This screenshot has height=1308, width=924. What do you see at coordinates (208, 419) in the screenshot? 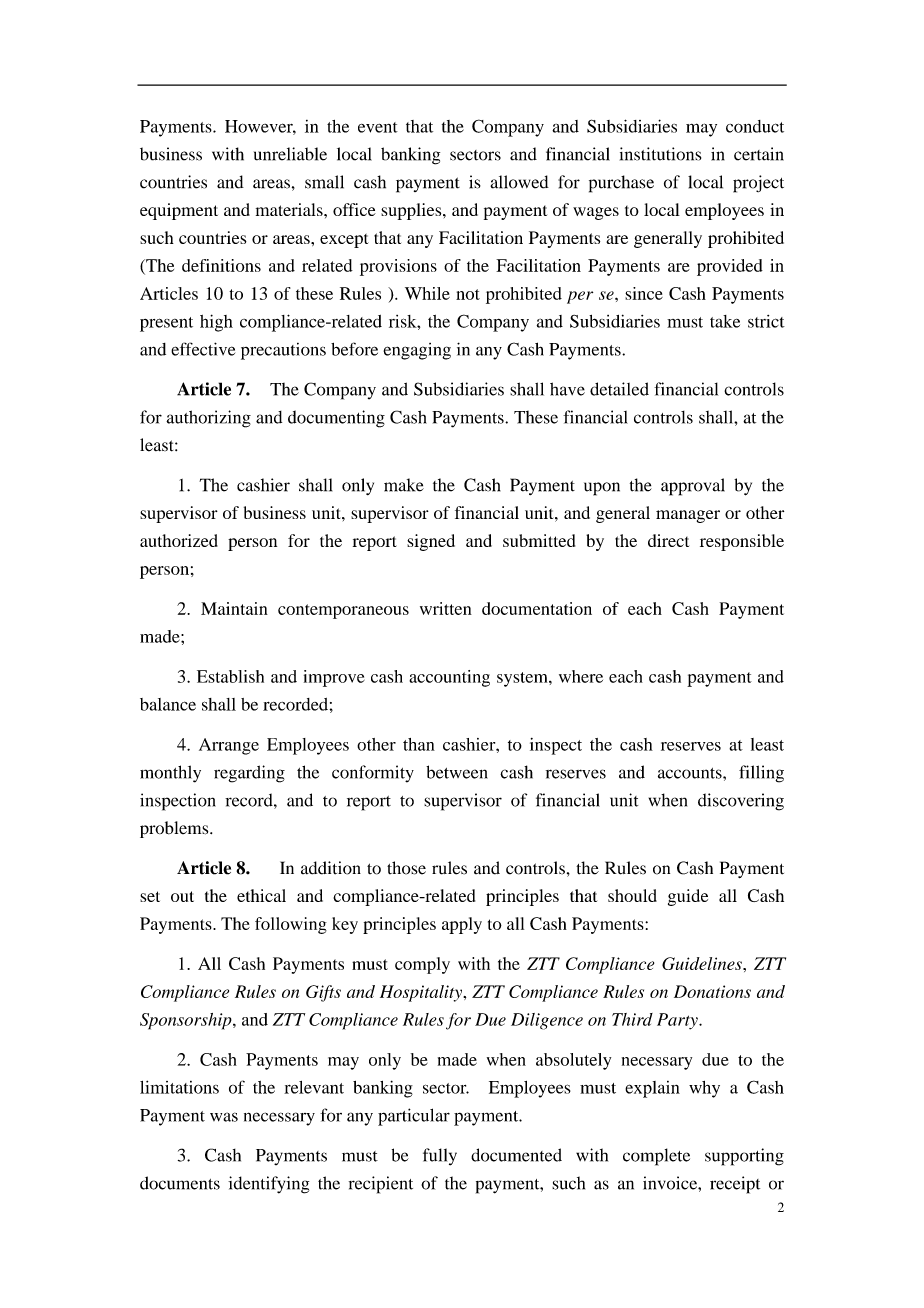
I see `authorizing` at bounding box center [208, 419].
